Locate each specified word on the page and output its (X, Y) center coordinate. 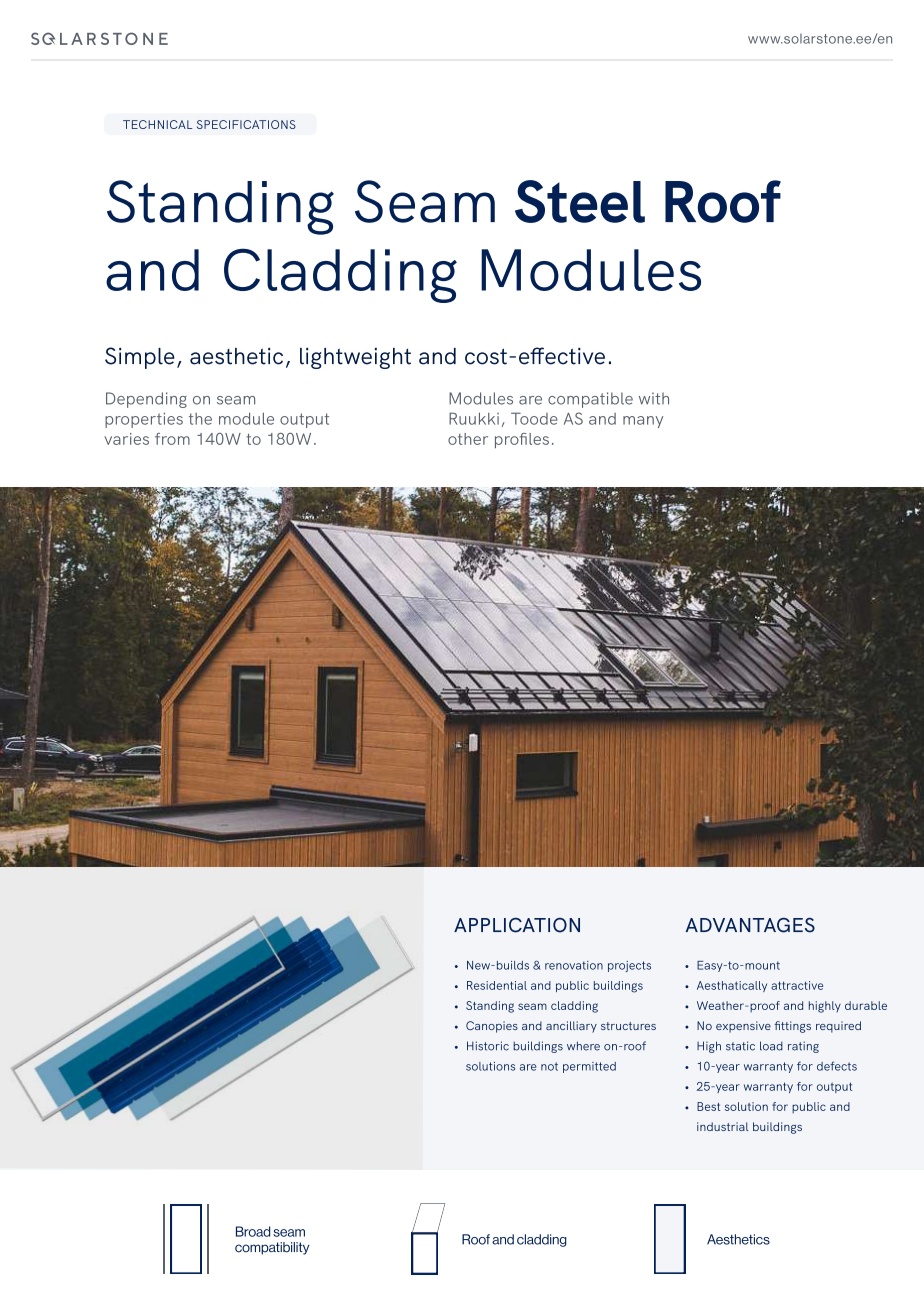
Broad (253, 1231)
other (468, 439)
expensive (743, 1027)
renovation (574, 965)
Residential (497, 985)
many (643, 422)
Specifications (246, 124)
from (172, 439)
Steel (580, 201)
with (654, 398)
